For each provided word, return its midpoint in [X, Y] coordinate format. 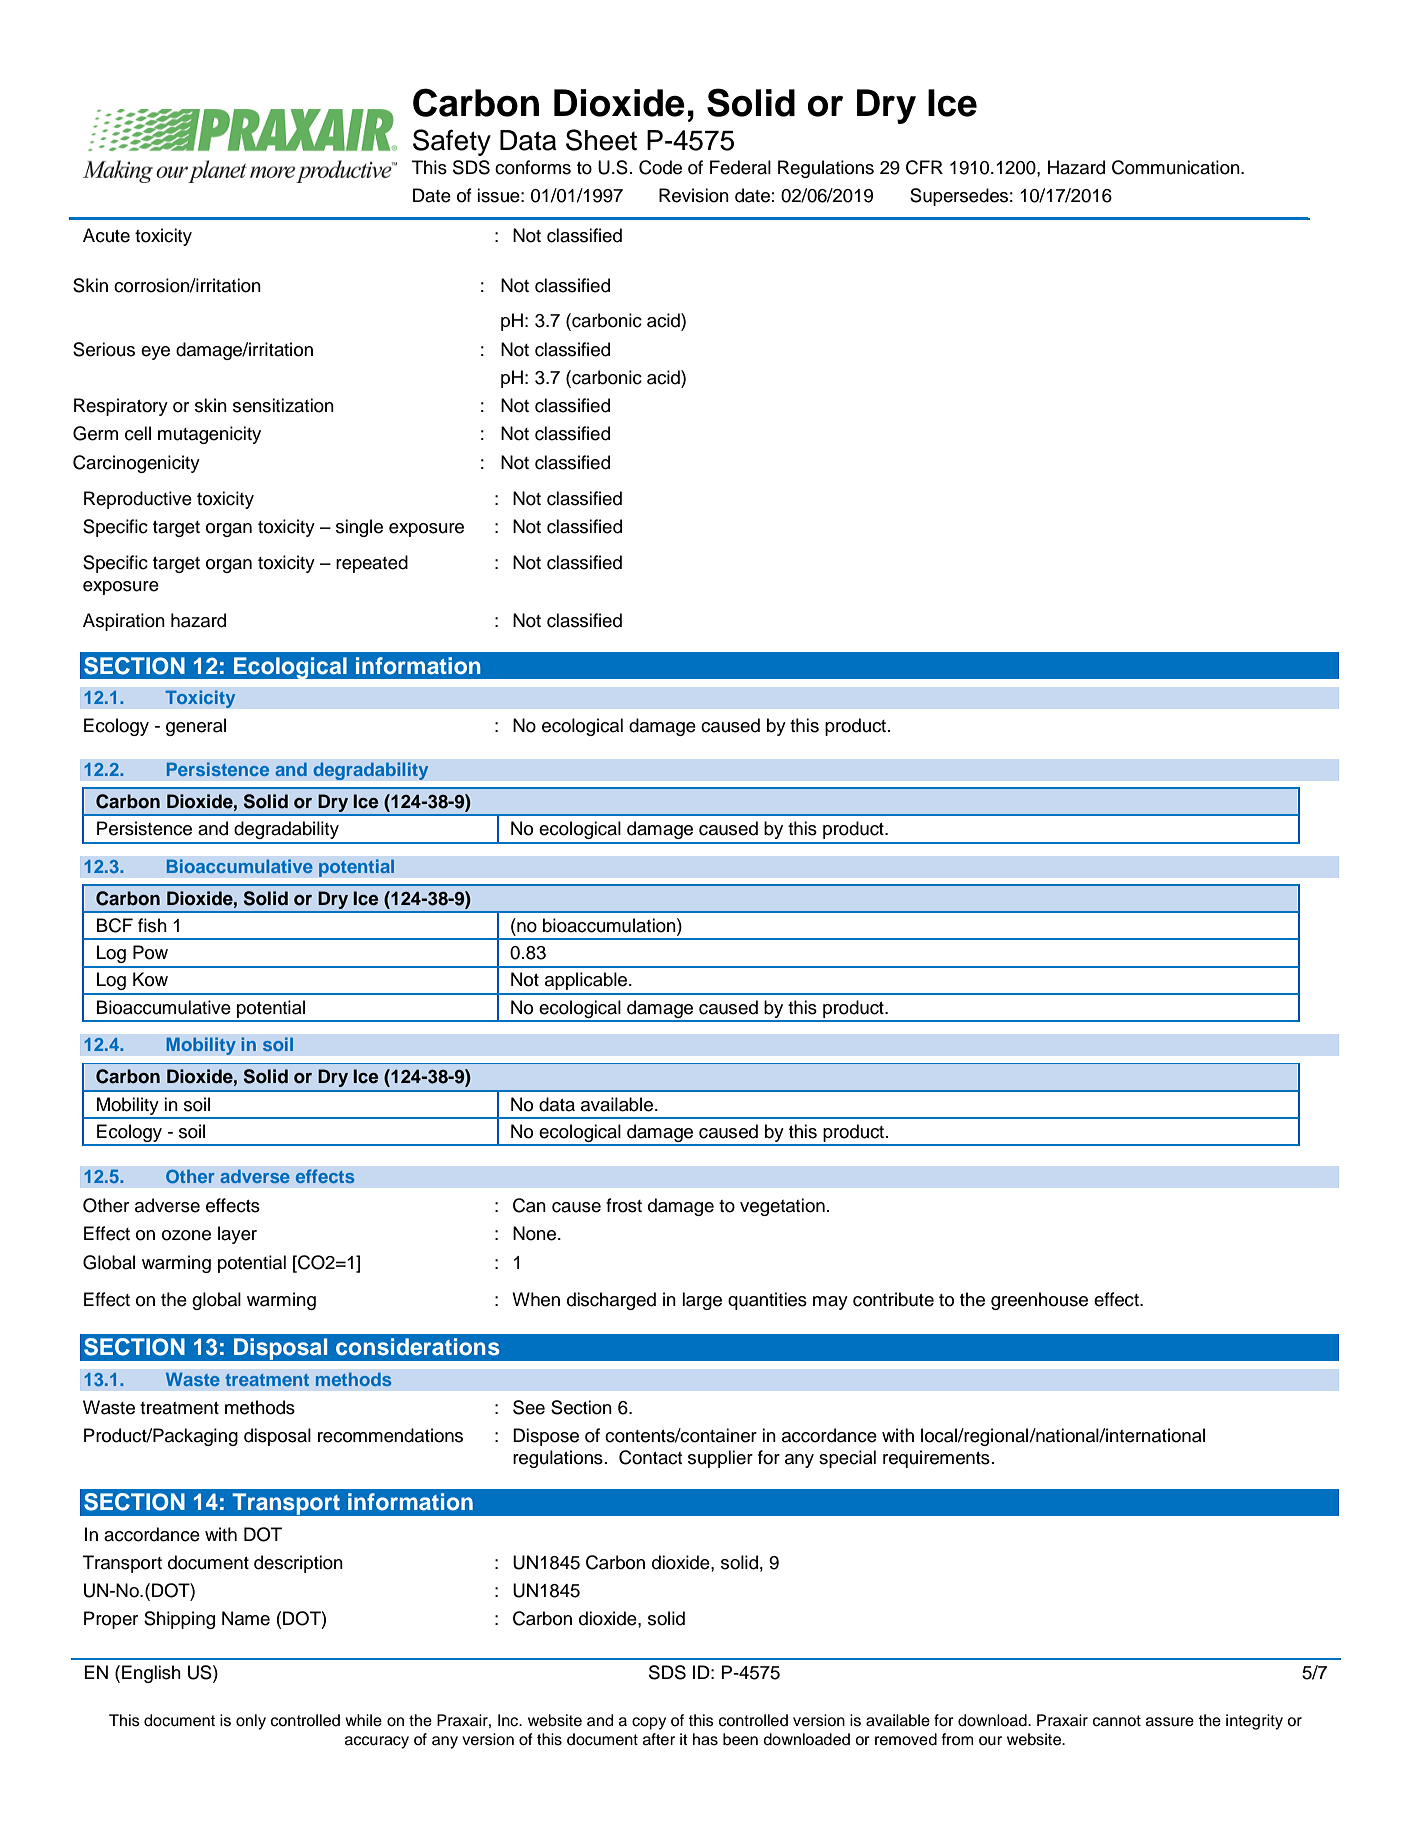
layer [237, 1235]
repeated [372, 564]
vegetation [782, 1207]
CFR [924, 167]
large [702, 1301]
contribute [893, 1299]
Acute [106, 235]
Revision [694, 195]
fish [152, 925]
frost [624, 1205]
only [251, 1722]
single [359, 528]
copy [649, 1723]
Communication [1177, 167]
